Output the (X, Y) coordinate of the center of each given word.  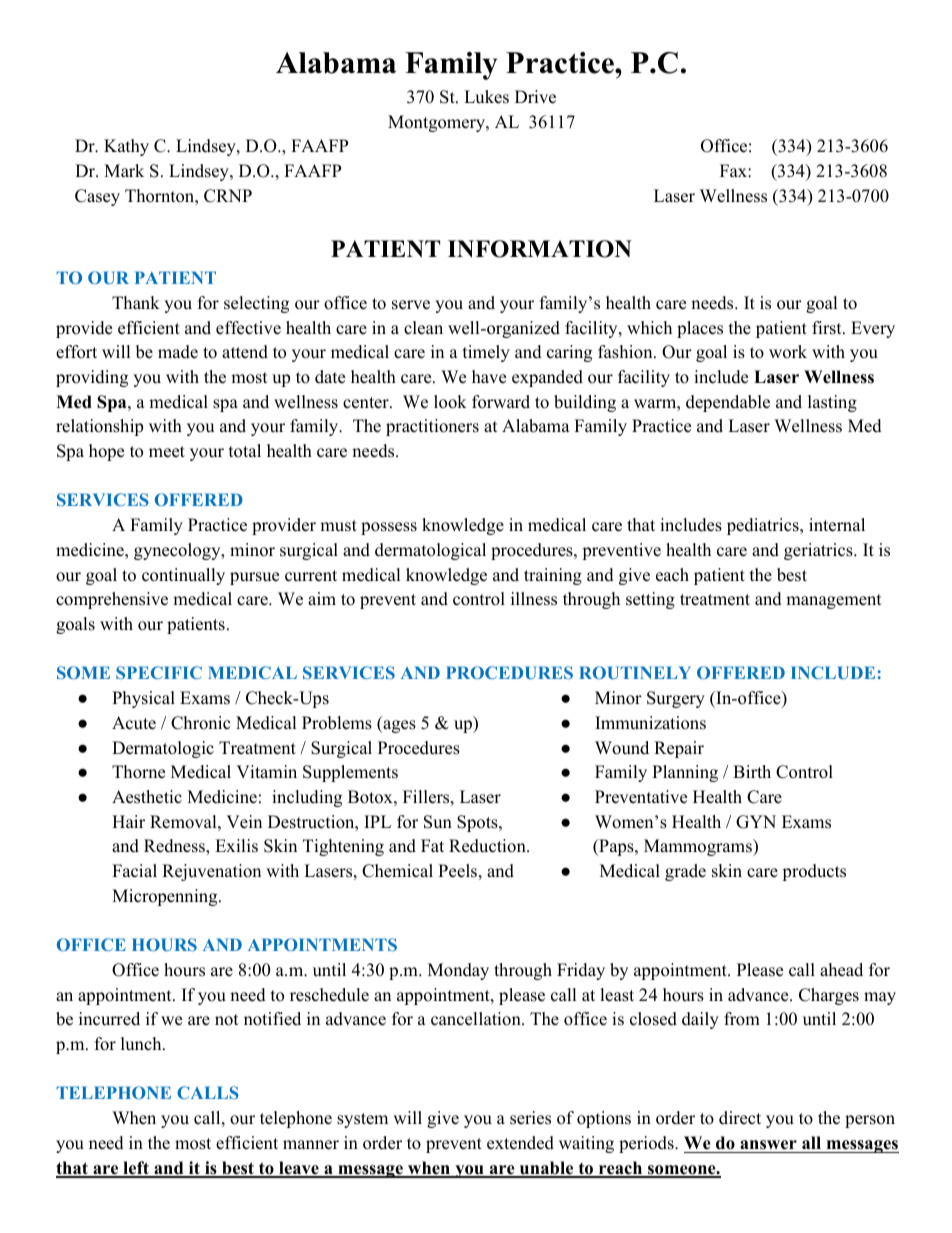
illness (534, 599)
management (834, 601)
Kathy (126, 147)
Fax (734, 170)
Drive (535, 97)
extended (520, 1143)
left (136, 1169)
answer (768, 1145)
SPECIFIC (159, 672)
